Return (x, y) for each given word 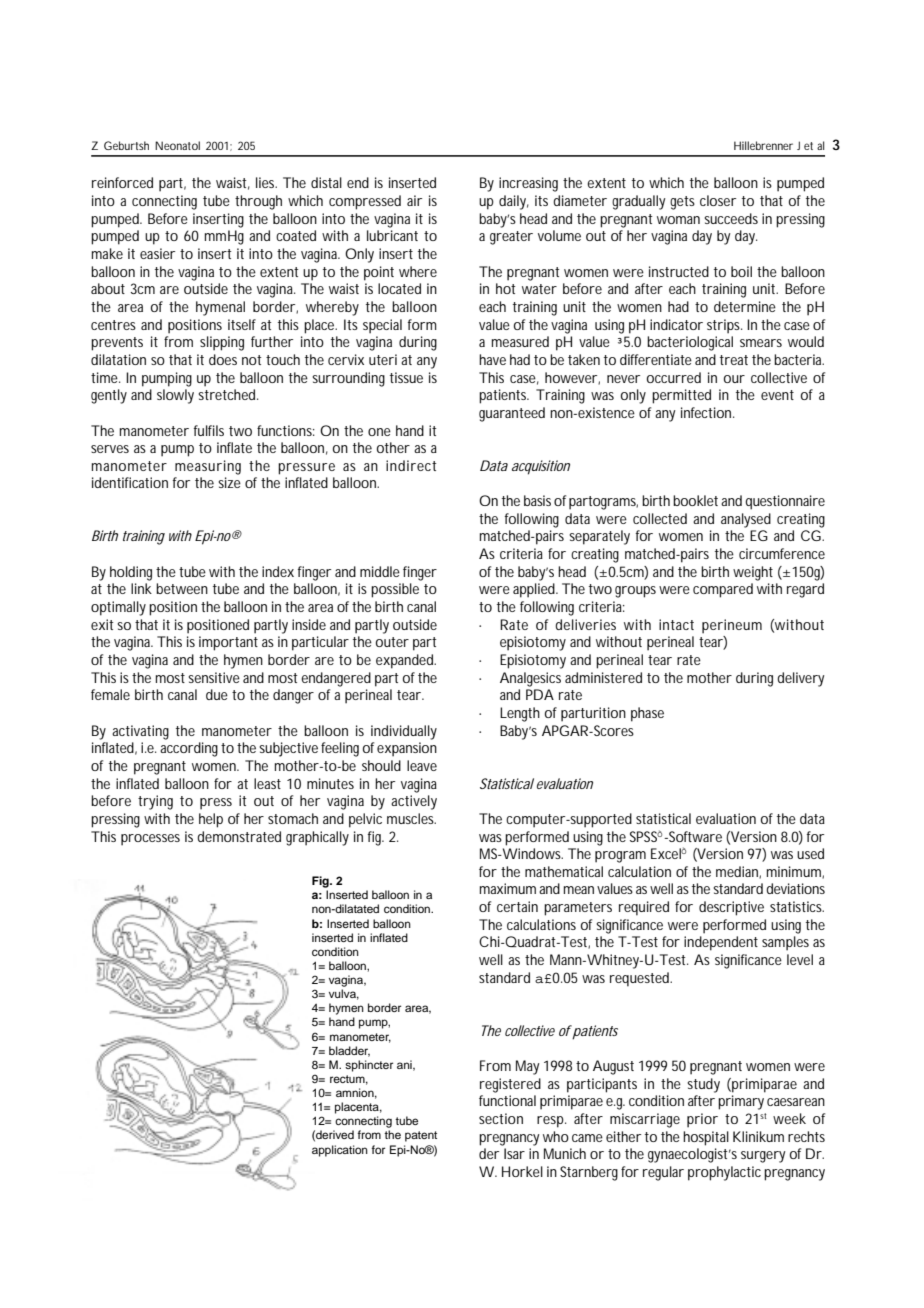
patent (421, 1136)
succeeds (731, 218)
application (340, 1151)
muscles (411, 818)
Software (694, 836)
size (229, 482)
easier (157, 253)
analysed (746, 520)
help (211, 820)
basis (537, 500)
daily (514, 202)
